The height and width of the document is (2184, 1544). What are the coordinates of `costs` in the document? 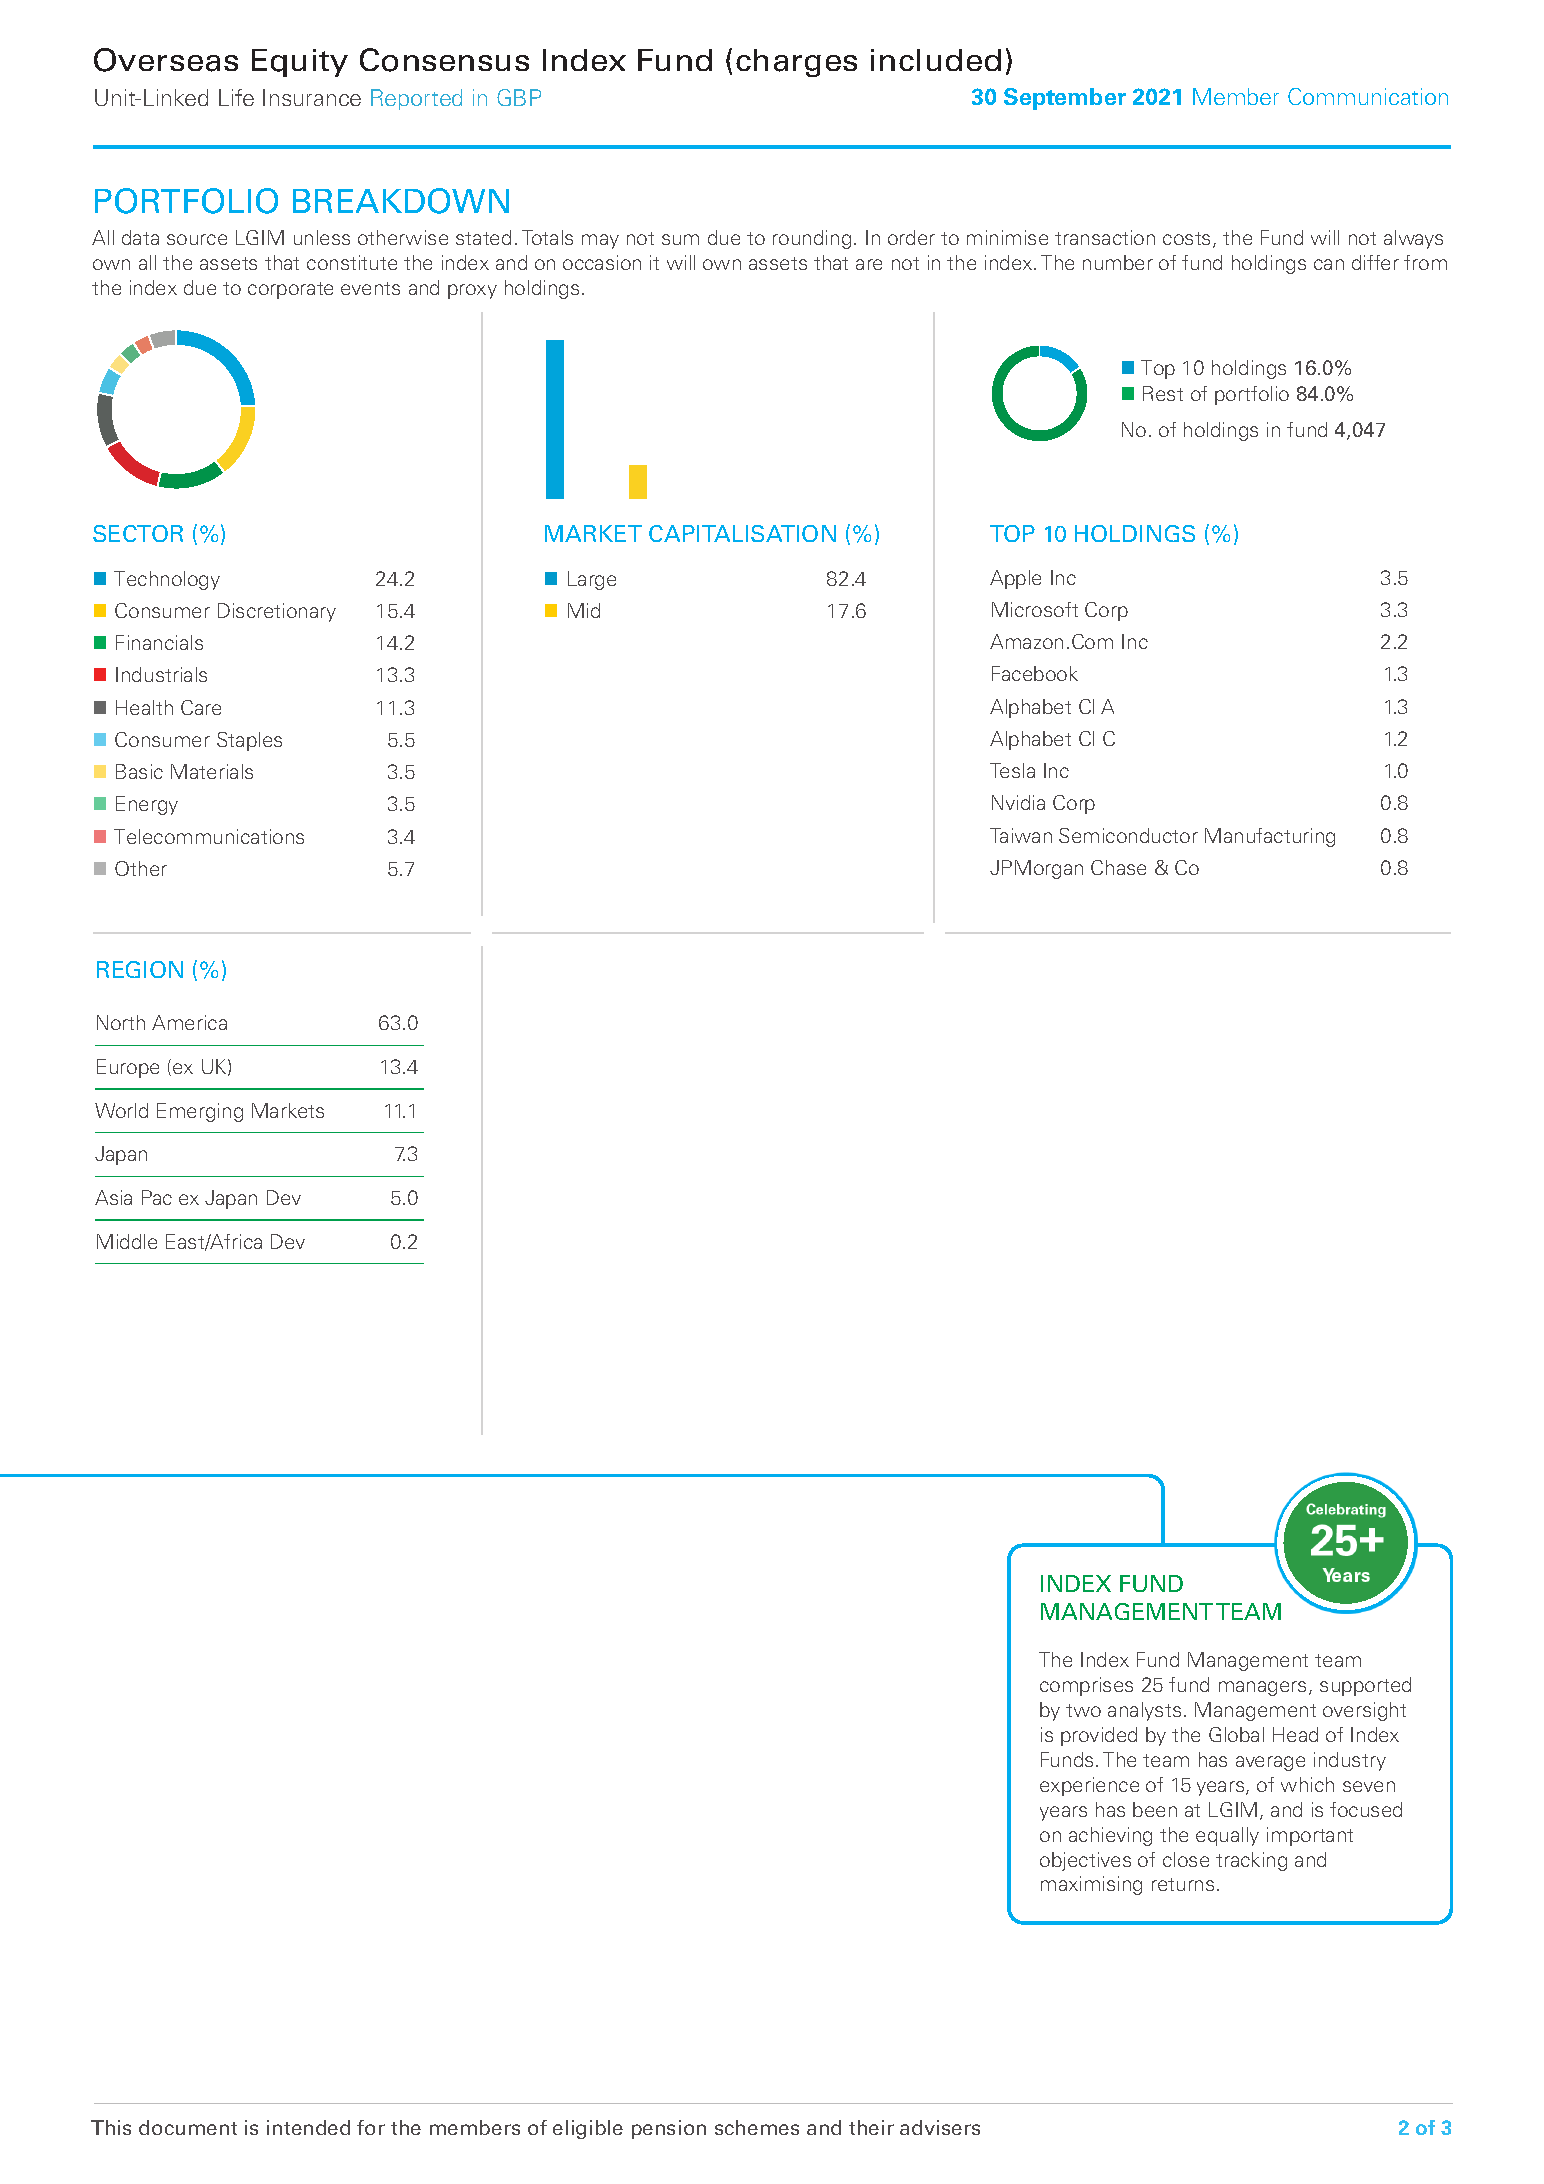 It's located at (1188, 240).
